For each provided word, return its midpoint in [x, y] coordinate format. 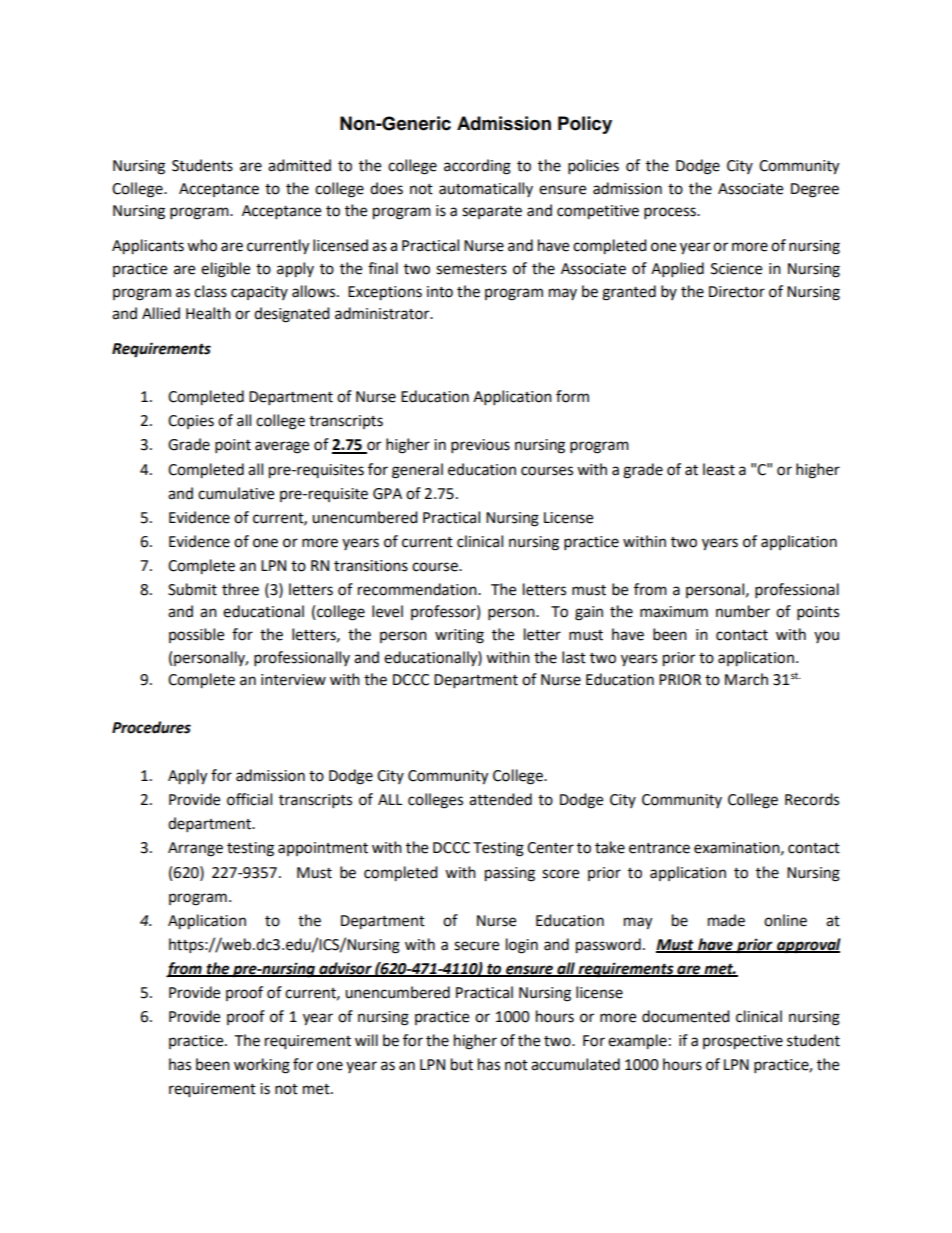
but [462, 1064]
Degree [815, 190]
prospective [743, 1042]
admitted [299, 165]
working [262, 1066]
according [477, 167]
